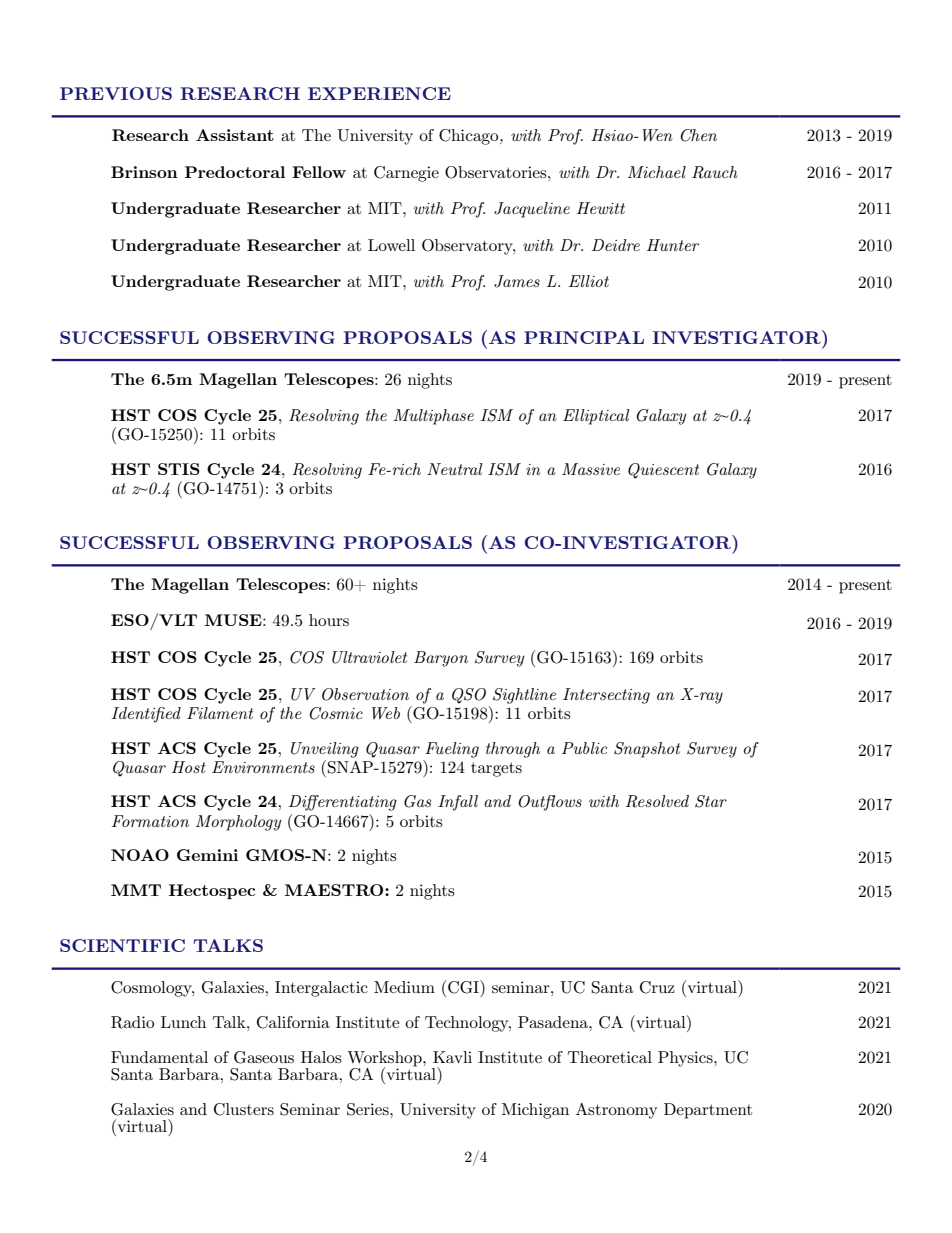 The width and height of the page is (952, 1233). Describe the element at coordinates (159, 1057) in the page. I see `Fundamental` at that location.
